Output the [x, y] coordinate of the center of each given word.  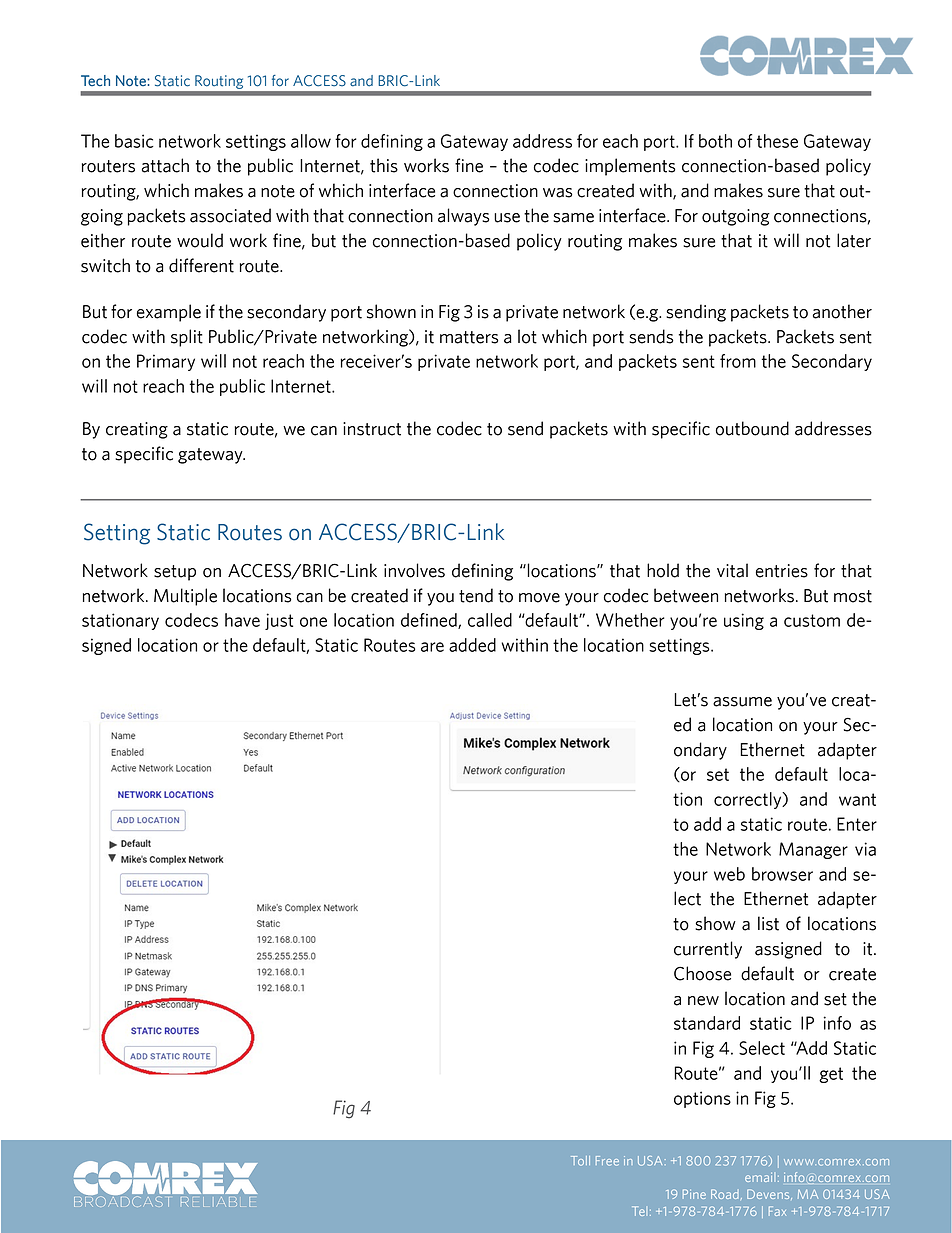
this [384, 165]
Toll [580, 1161]
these [777, 141]
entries [782, 571]
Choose [702, 973]
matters [469, 337]
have [242, 620]
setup [175, 573]
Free [607, 1161]
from [738, 361]
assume [742, 702]
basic [134, 141]
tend [476, 595]
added [472, 645]
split [187, 338]
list [768, 923]
